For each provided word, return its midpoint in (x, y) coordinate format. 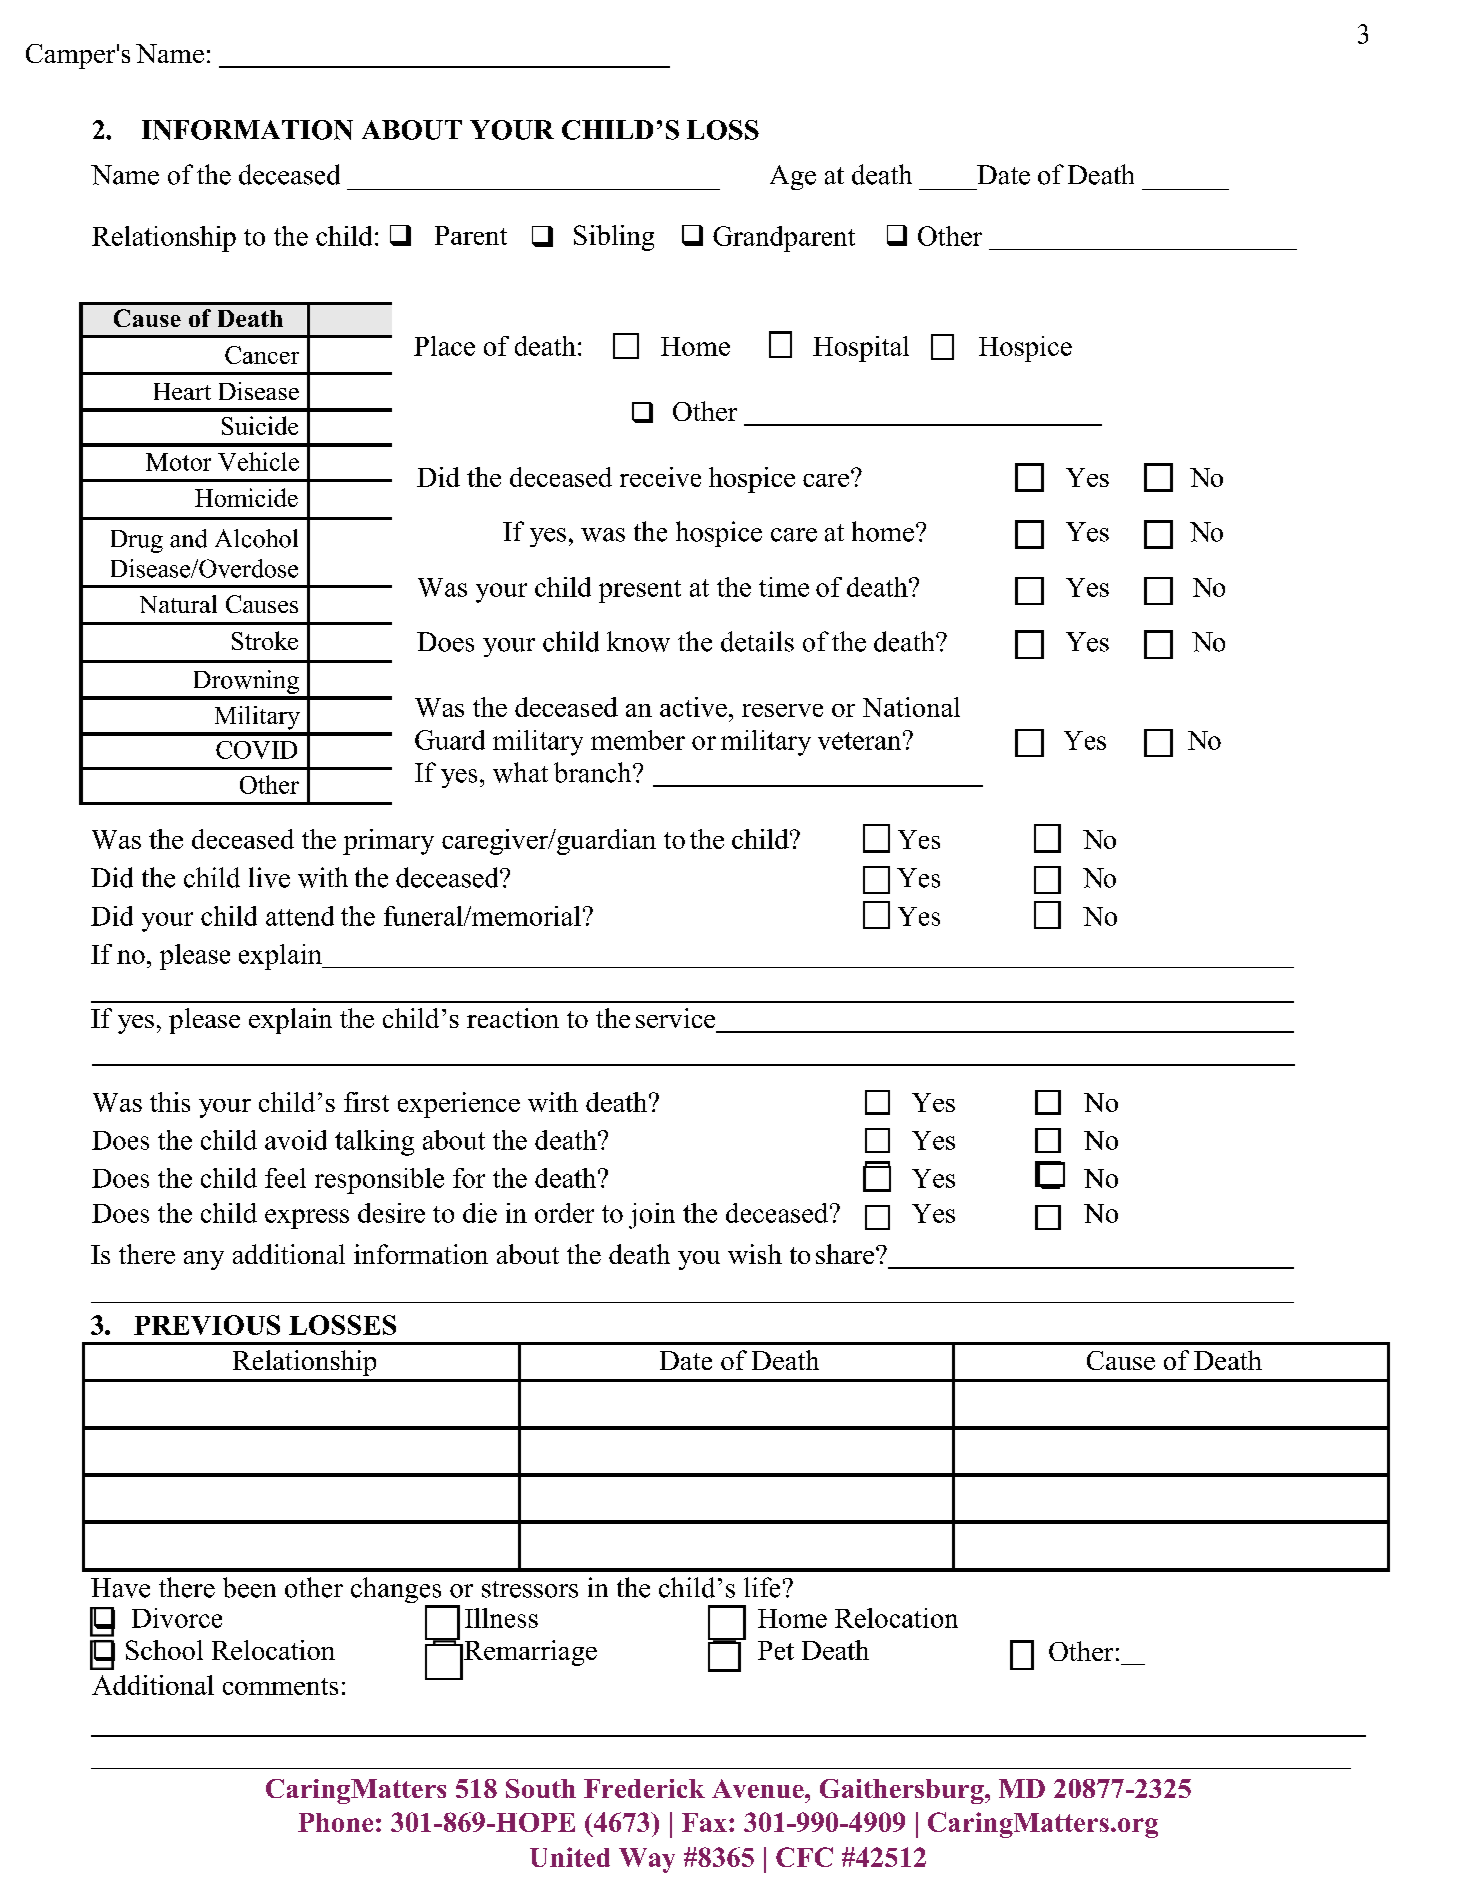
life (762, 1587)
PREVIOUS (207, 1325)
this (170, 1102)
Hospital (861, 349)
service (675, 1018)
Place (444, 346)
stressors (530, 1589)
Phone (335, 1822)
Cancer (262, 355)
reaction (513, 1018)
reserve (782, 710)
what (520, 772)
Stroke (265, 640)
